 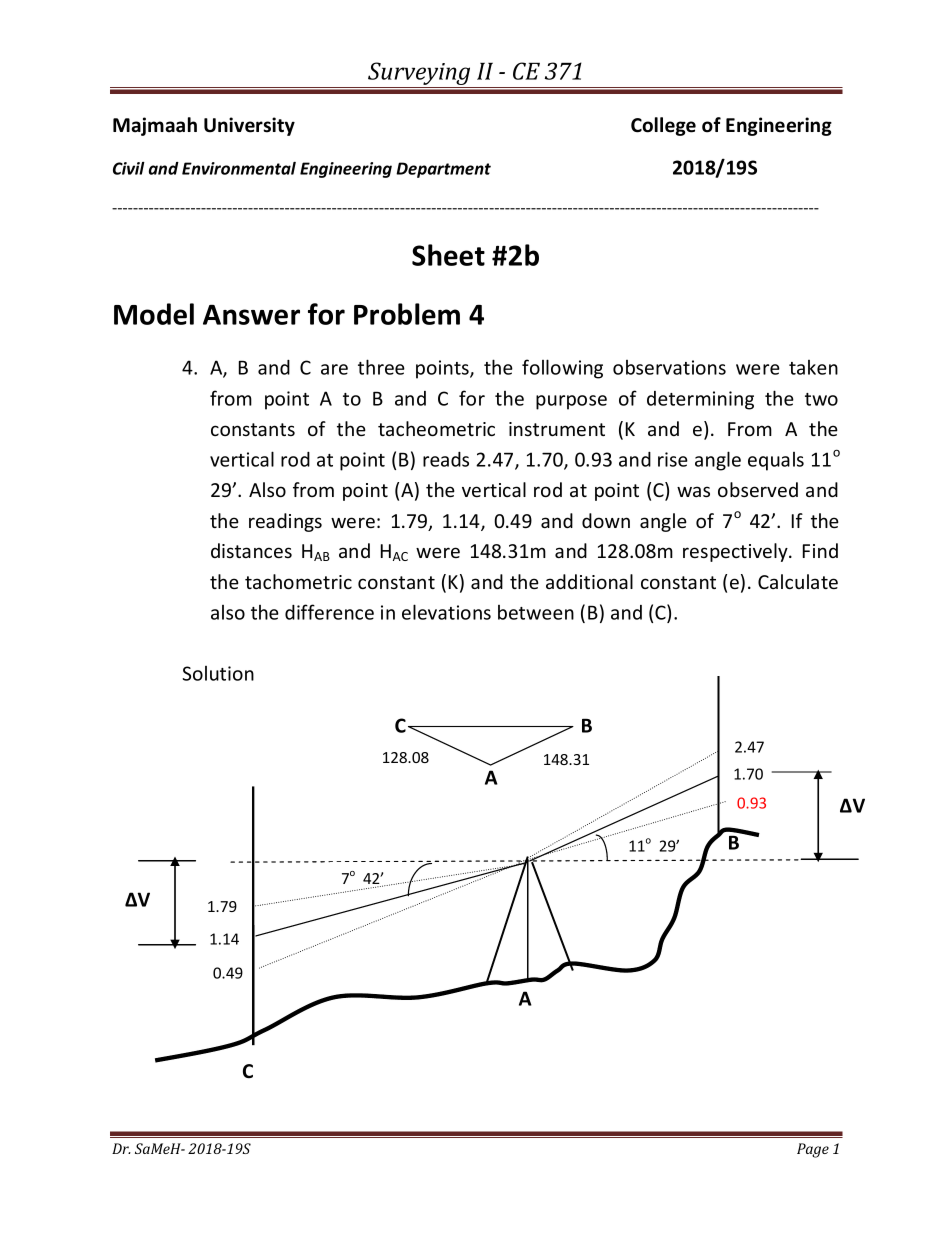 What do you see at coordinates (419, 75) in the document?
I see `Surveying` at bounding box center [419, 75].
